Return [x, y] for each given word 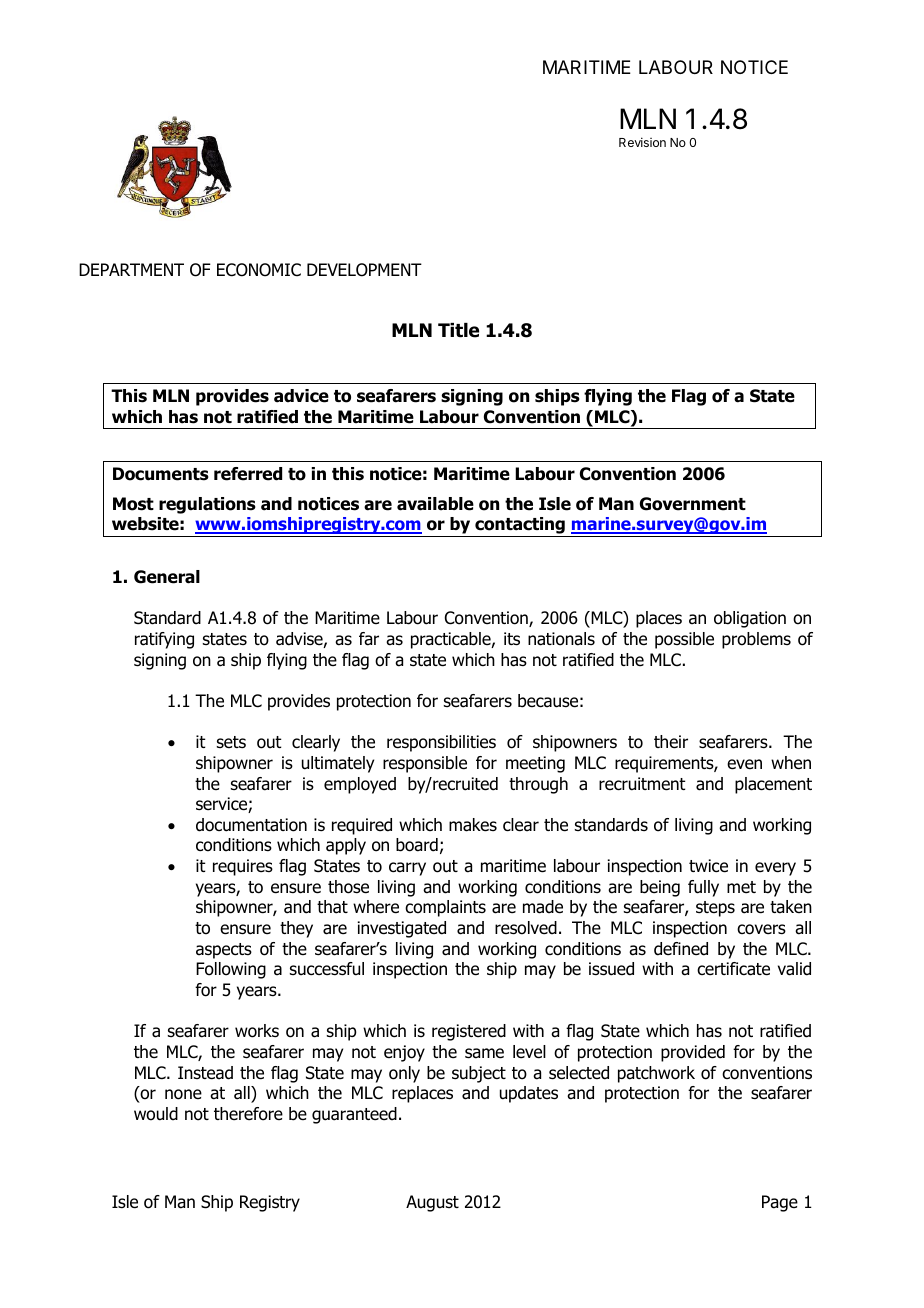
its [512, 639]
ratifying [164, 640]
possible [684, 640]
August [432, 1203]
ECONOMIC [259, 270]
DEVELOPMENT [364, 270]
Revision [642, 142]
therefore [248, 1114]
